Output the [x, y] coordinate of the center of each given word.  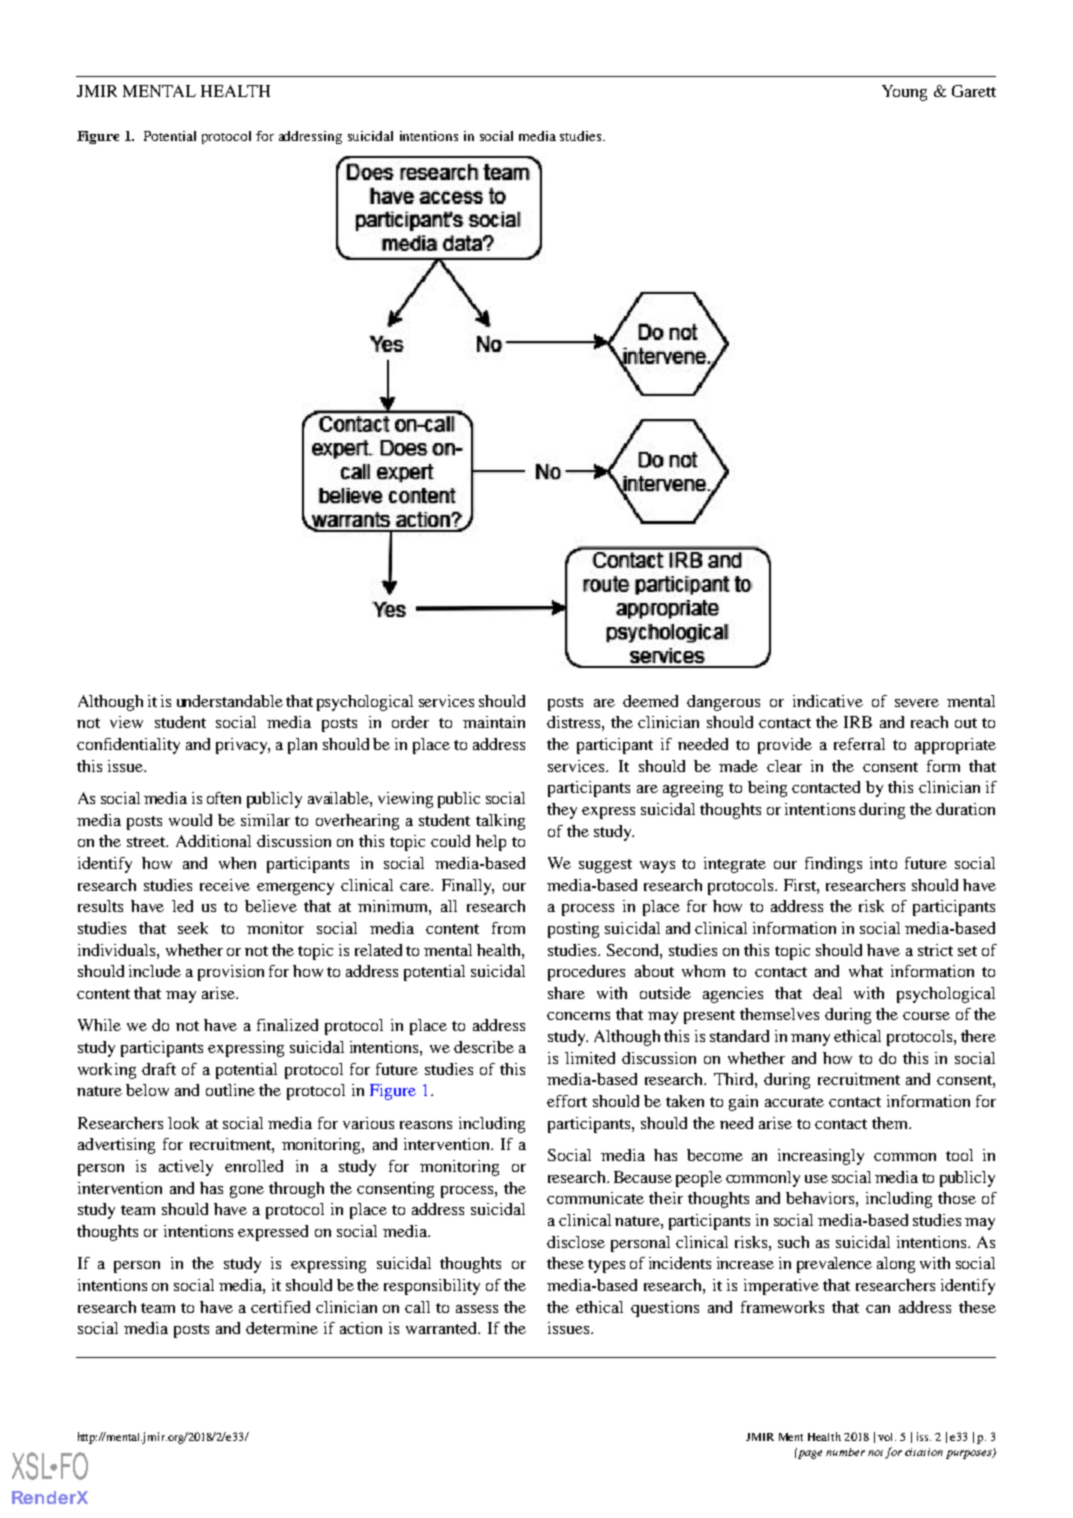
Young [904, 93]
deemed [650, 701]
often [224, 798]
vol [887, 1437]
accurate [794, 1102]
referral [859, 744]
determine [282, 1328]
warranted [442, 1328]
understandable [230, 701]
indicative [828, 701]
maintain [494, 722]
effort [567, 1101]
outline [230, 1090]
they [562, 811]
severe [917, 703]
